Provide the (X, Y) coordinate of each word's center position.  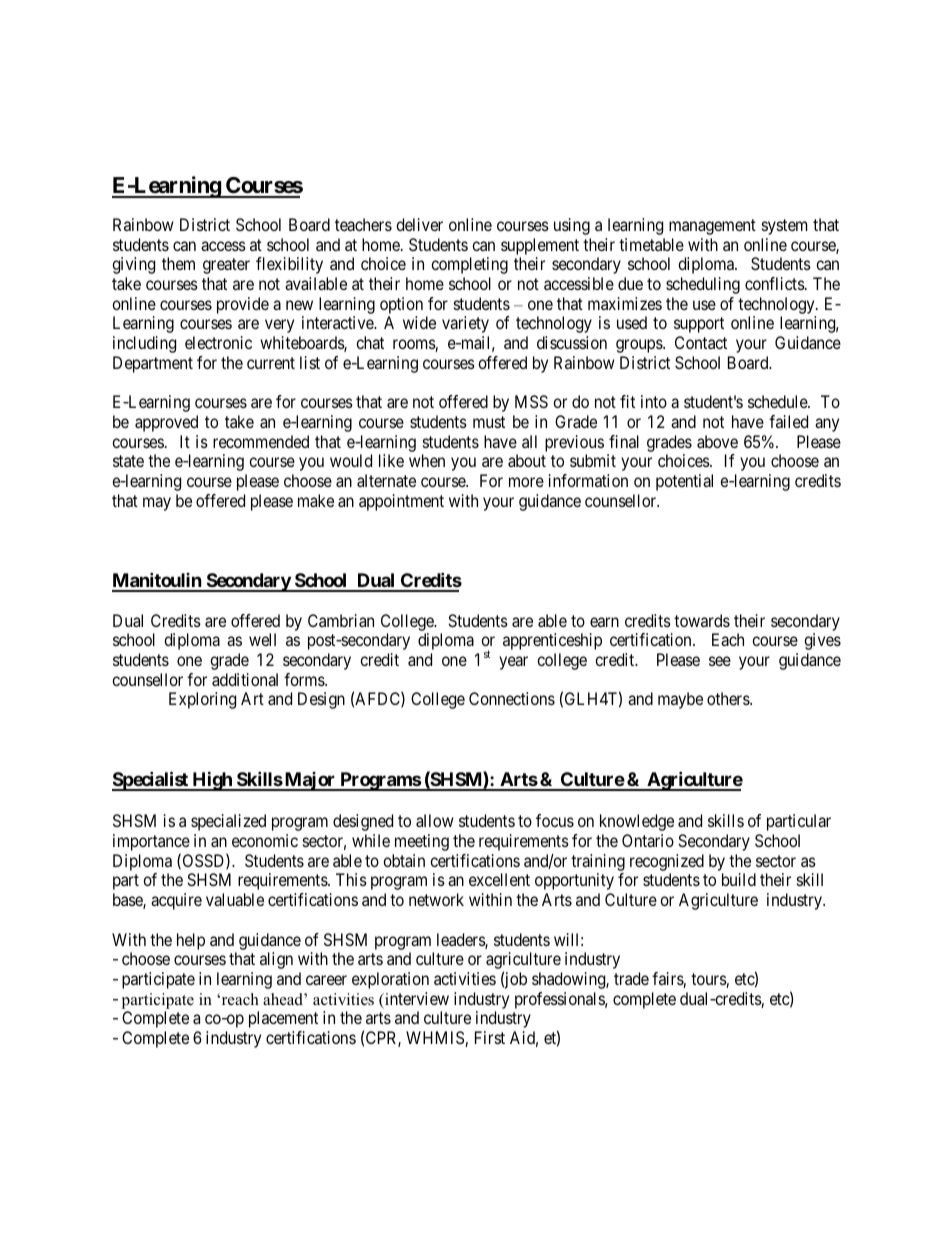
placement (283, 1019)
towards (702, 620)
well (262, 639)
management (712, 227)
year (513, 663)
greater (226, 266)
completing (469, 265)
